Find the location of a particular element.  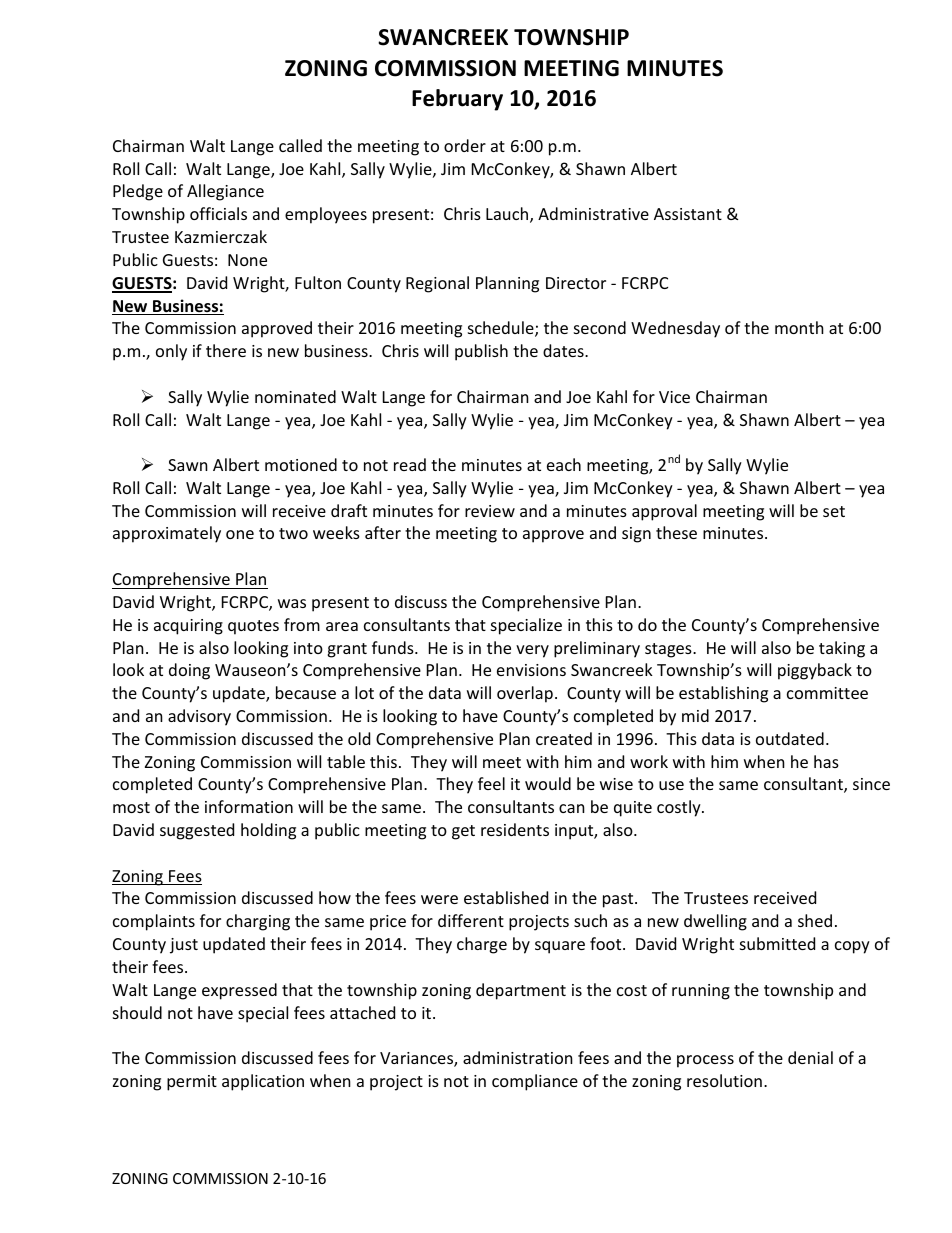

Allegiance is located at coordinates (225, 192).
